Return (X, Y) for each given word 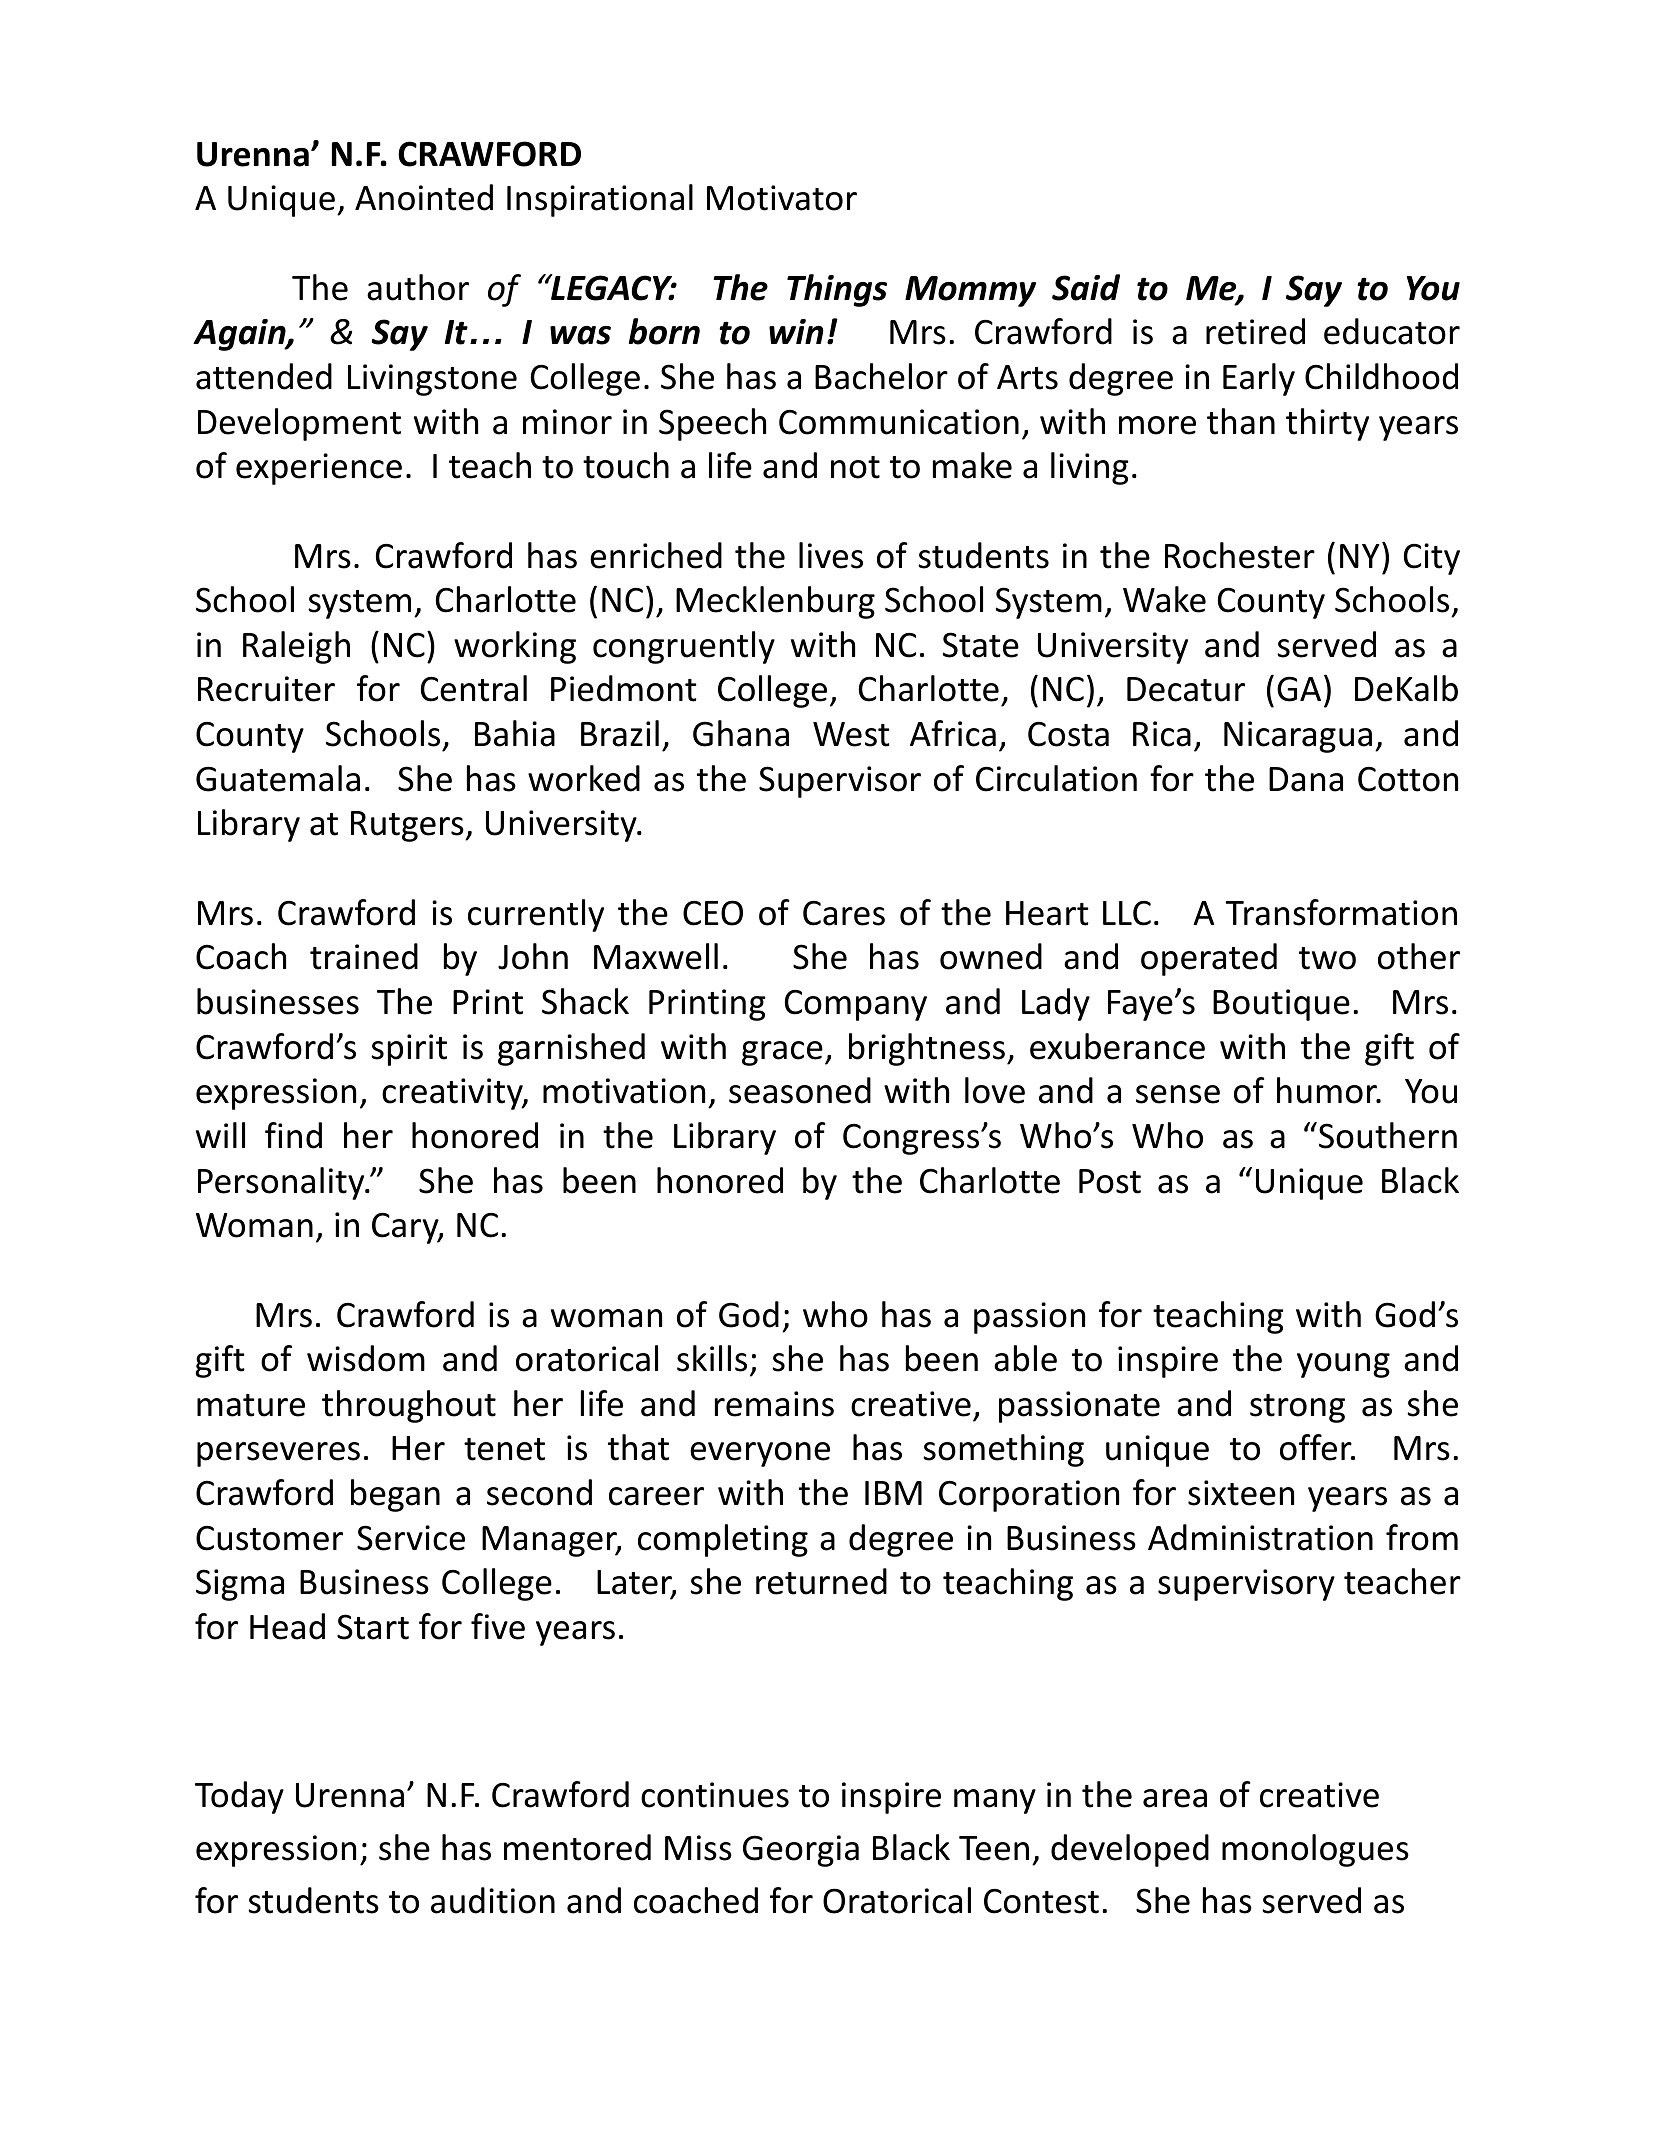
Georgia (801, 1851)
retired (1255, 331)
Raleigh (296, 647)
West (851, 734)
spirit (409, 1050)
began (395, 1495)
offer (1317, 1447)
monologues (1315, 1850)
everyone (760, 1454)
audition (493, 1900)
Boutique (1281, 1005)
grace (782, 1053)
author (418, 287)
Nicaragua (1298, 737)
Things (837, 290)
